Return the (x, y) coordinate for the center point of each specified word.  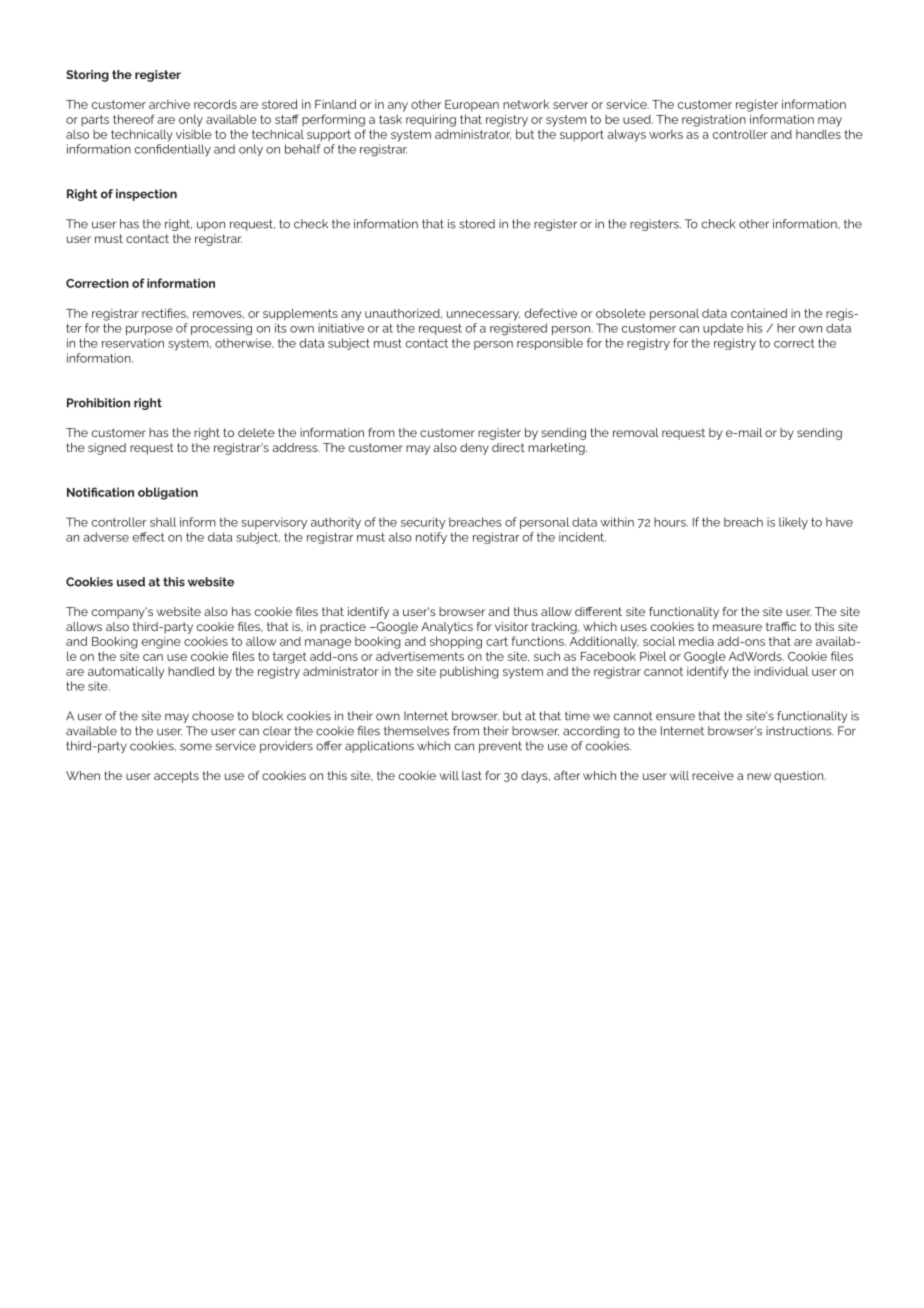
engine (161, 643)
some (196, 747)
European (472, 106)
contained (759, 313)
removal (636, 432)
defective (551, 313)
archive (169, 104)
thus (526, 611)
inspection (146, 195)
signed (107, 449)
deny (474, 449)
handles (818, 134)
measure (737, 627)
